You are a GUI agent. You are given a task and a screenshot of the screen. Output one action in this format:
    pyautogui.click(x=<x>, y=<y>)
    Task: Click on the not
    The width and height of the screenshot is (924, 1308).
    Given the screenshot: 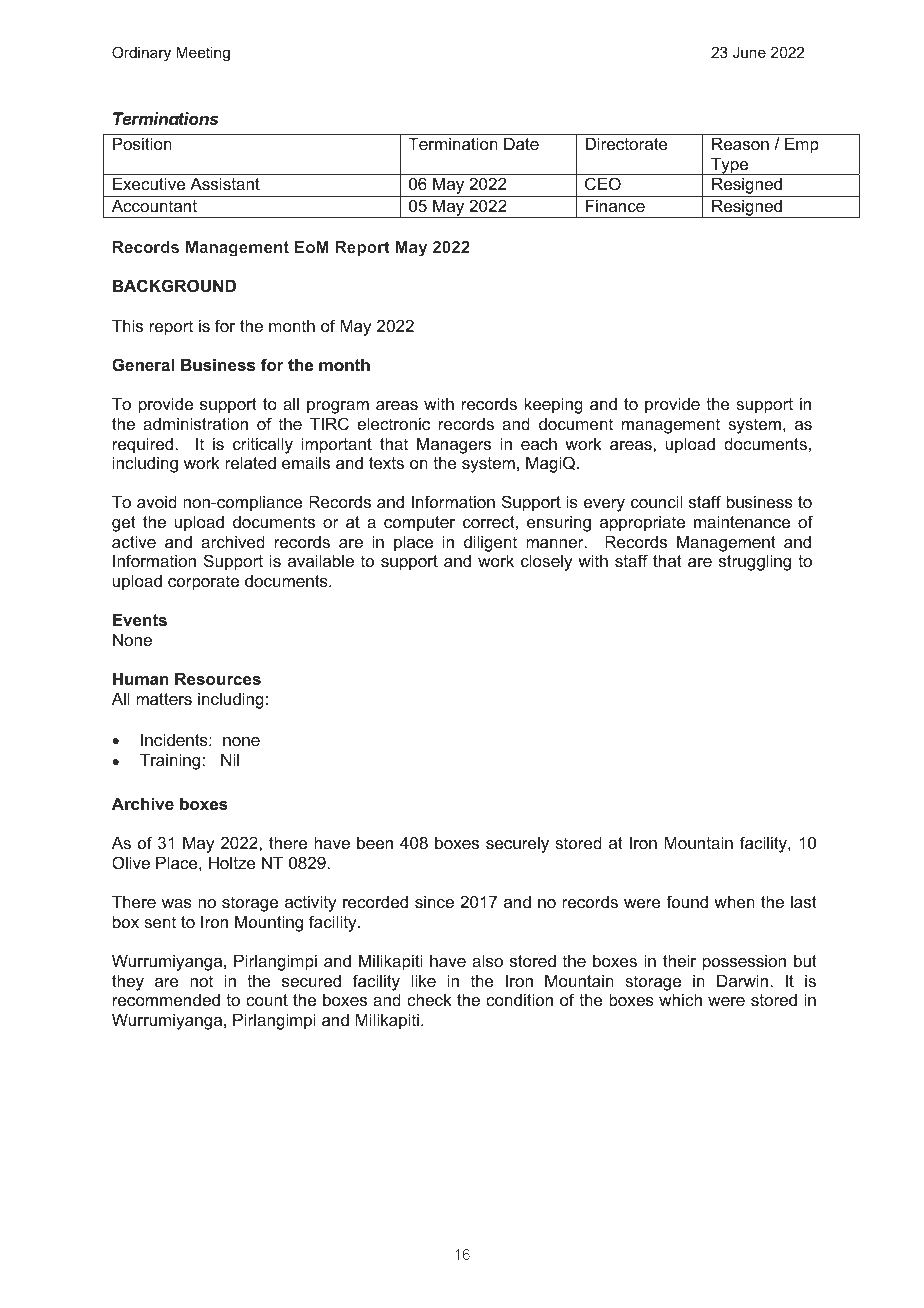 What is the action you would take?
    pyautogui.click(x=201, y=981)
